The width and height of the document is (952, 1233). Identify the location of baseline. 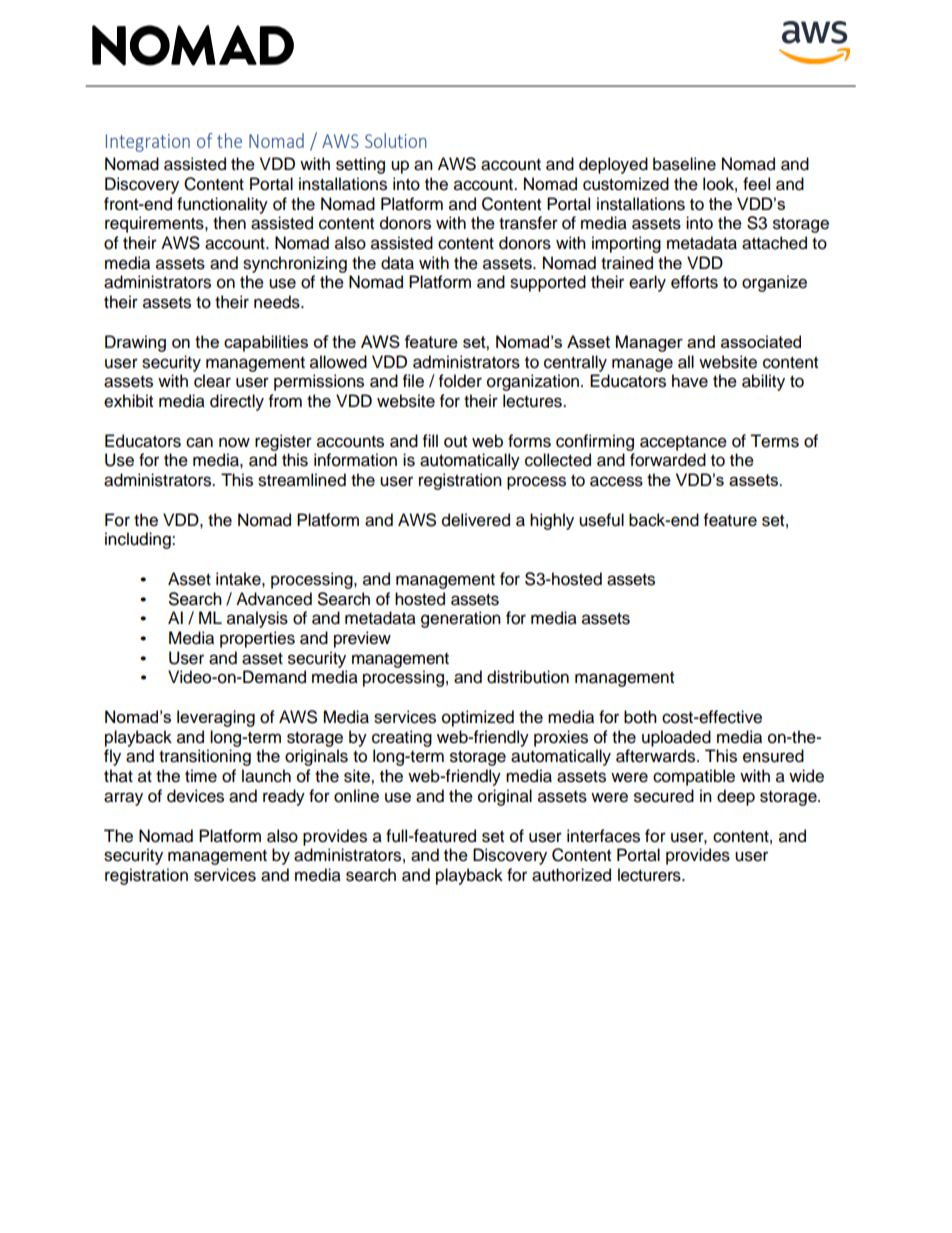
(684, 164).
